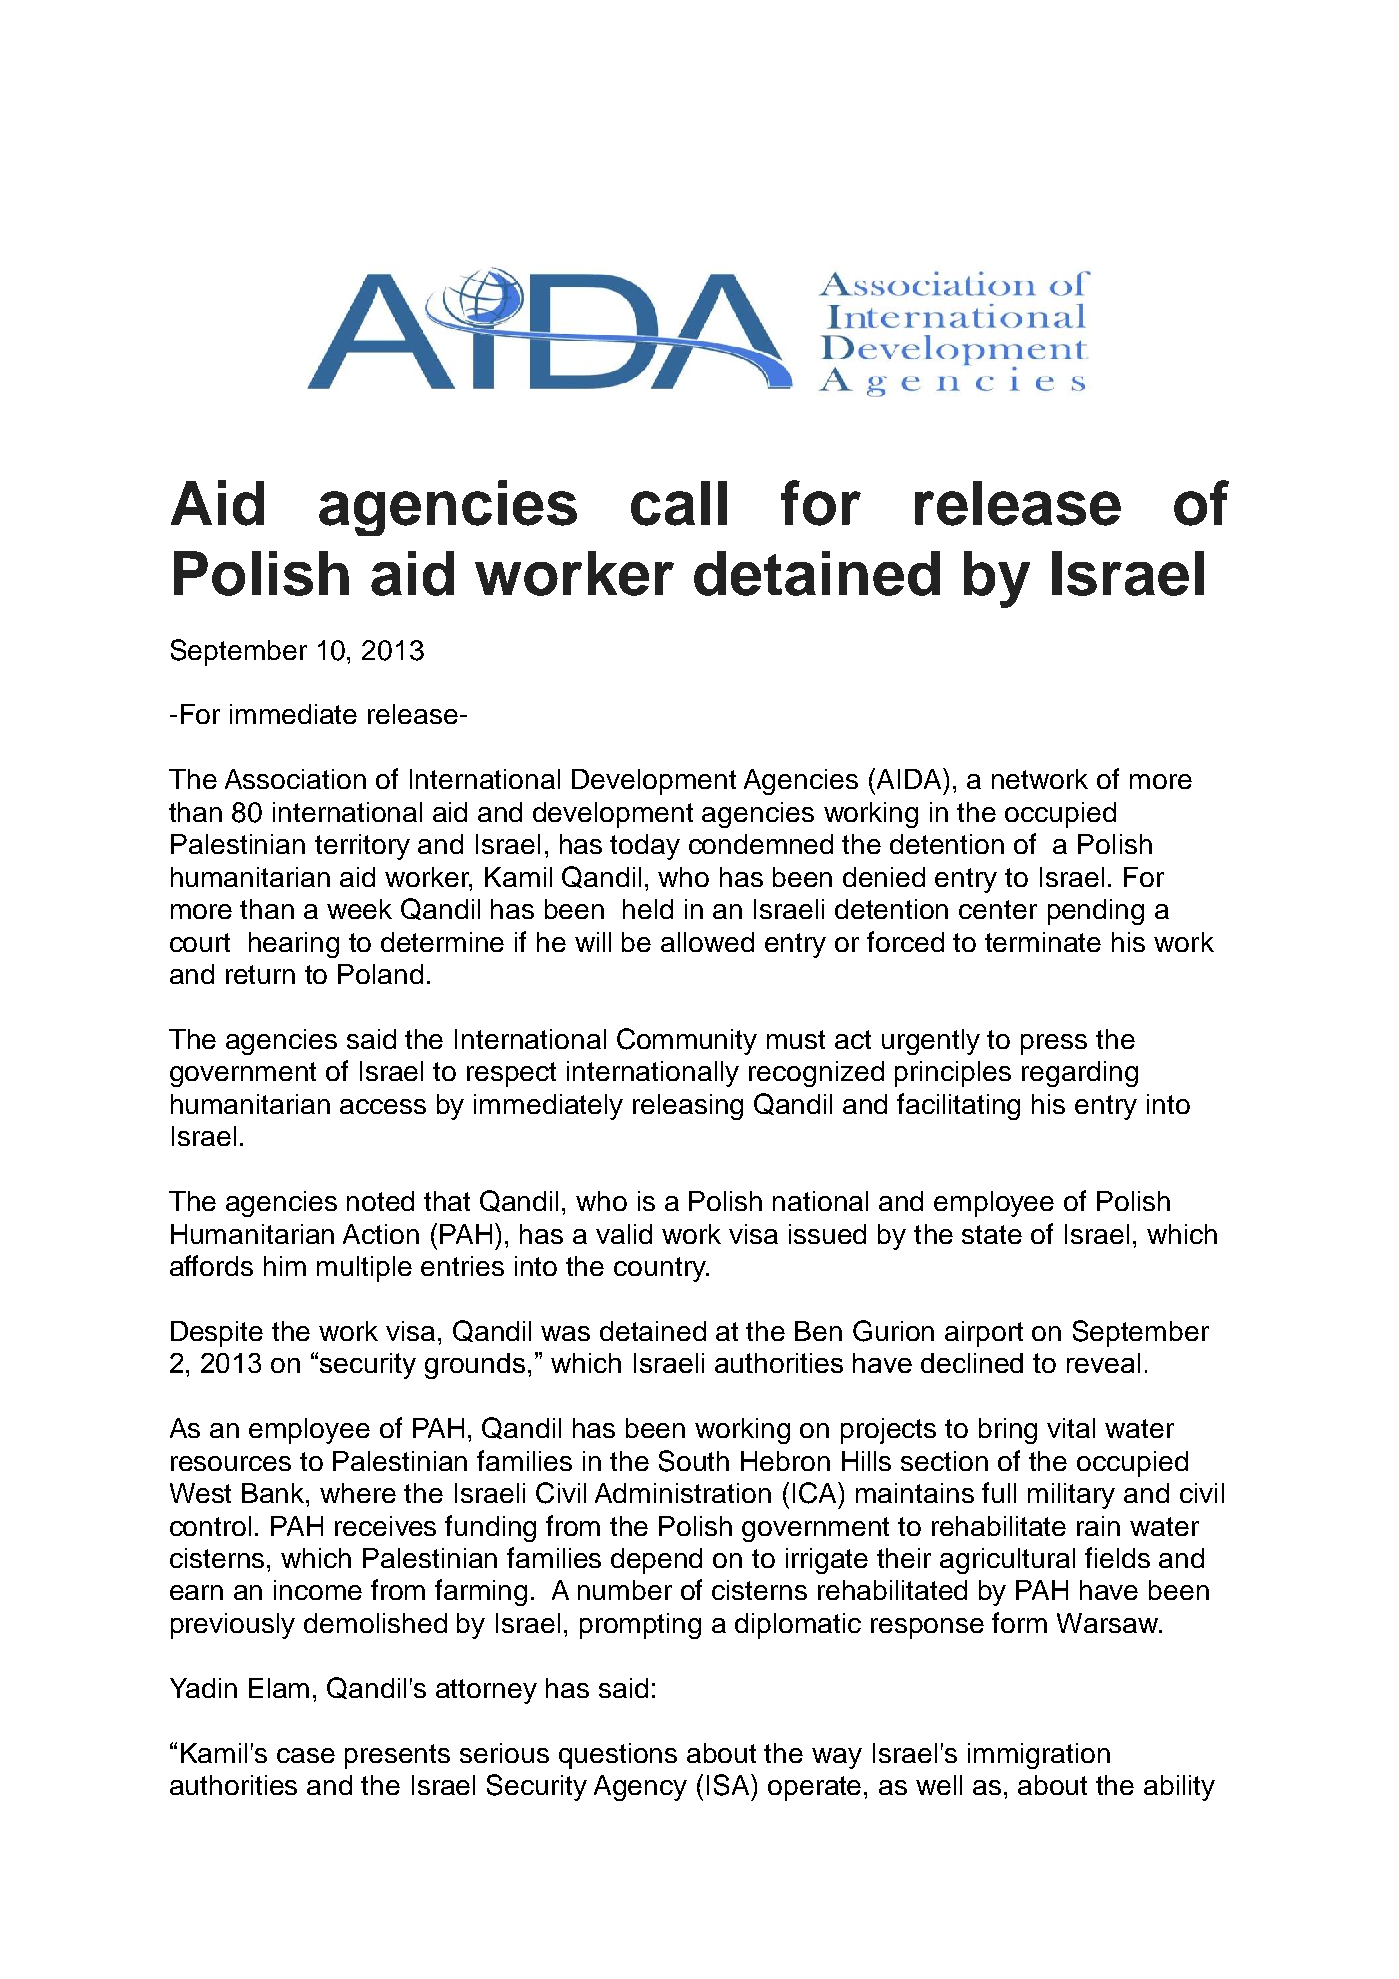 This image has width=1399, height=1979. What do you see at coordinates (294, 945) in the image?
I see `hearing` at bounding box center [294, 945].
